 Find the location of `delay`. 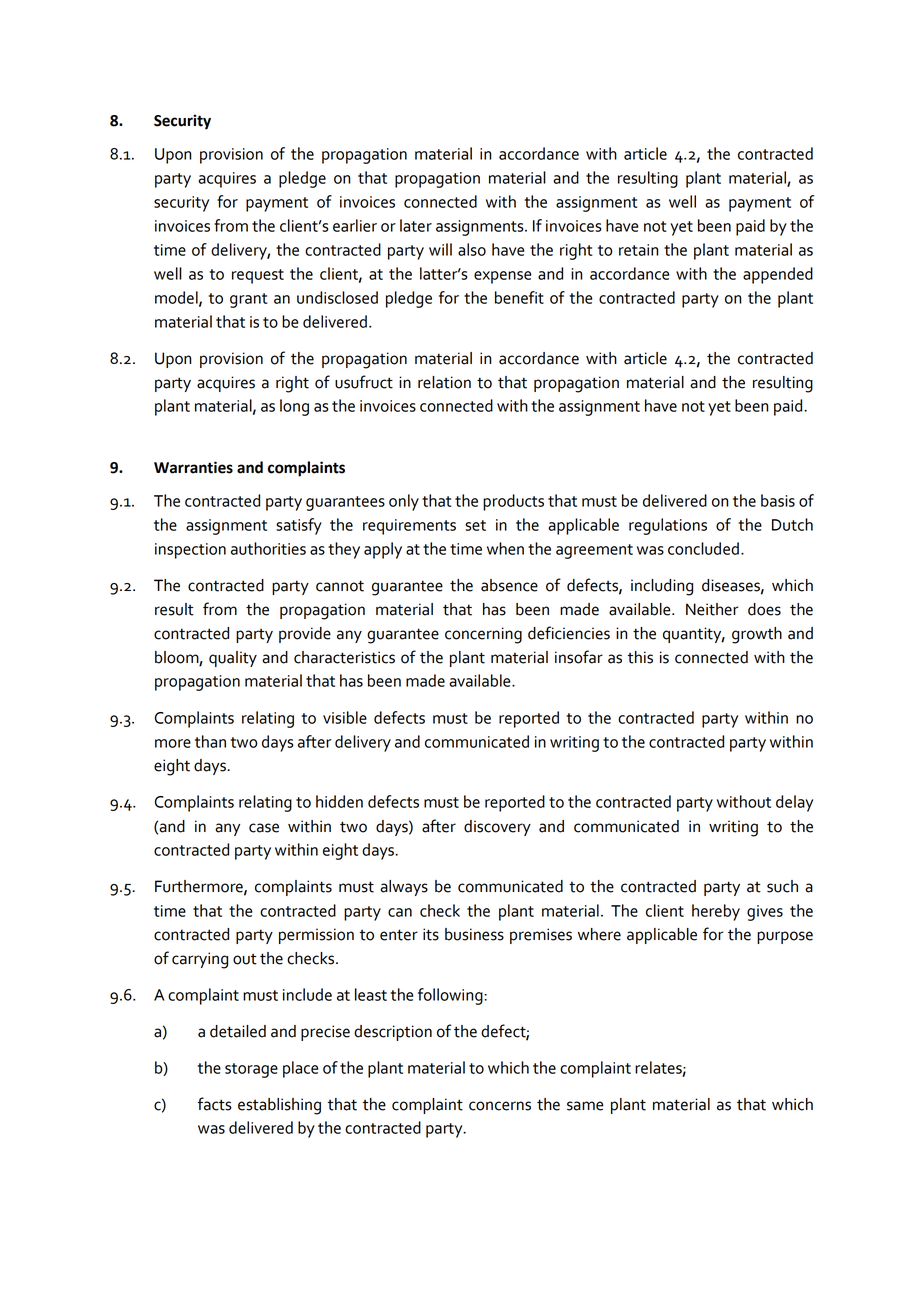

delay is located at coordinates (794, 803).
